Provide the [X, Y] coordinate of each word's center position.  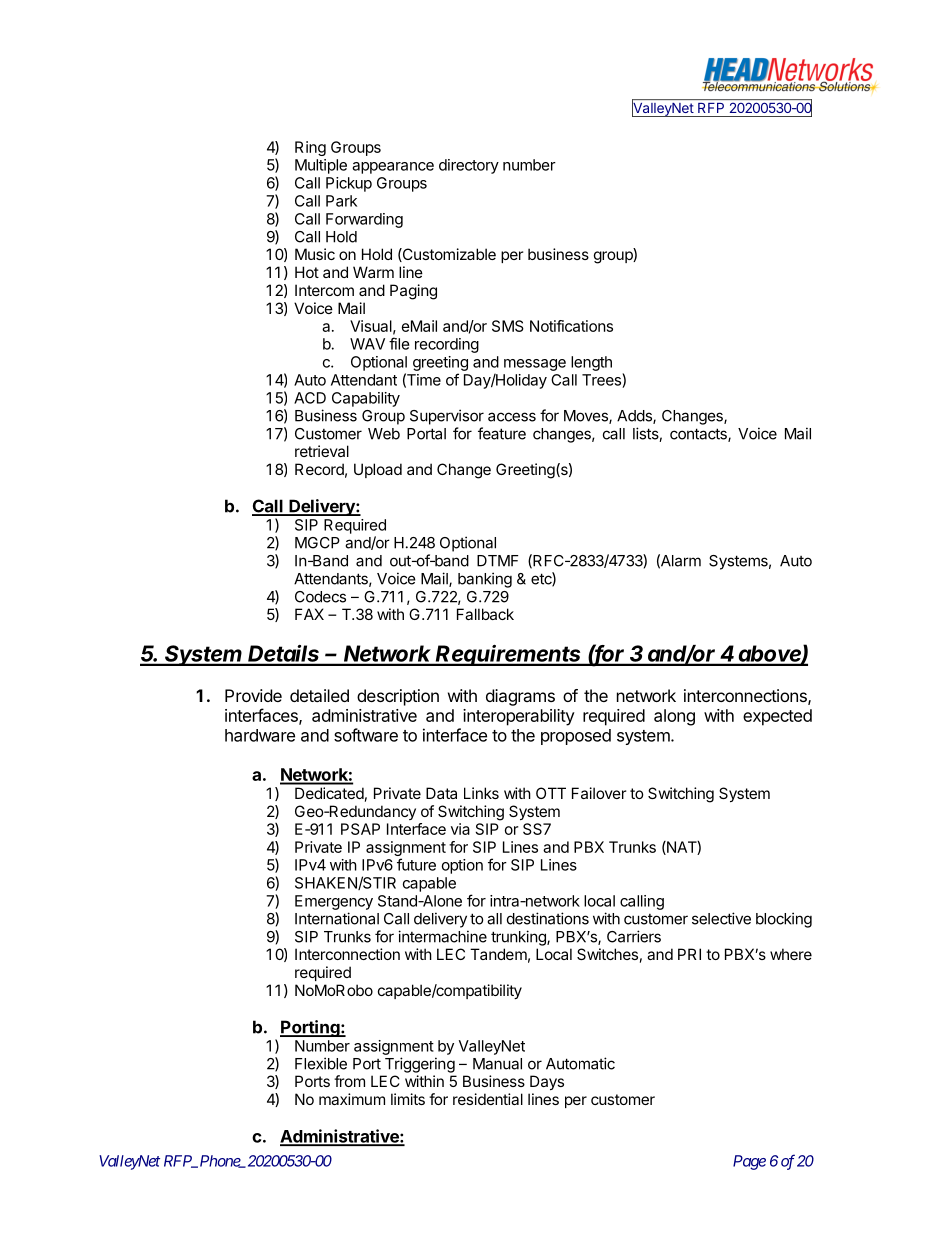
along [674, 717]
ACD [310, 398]
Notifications [571, 326]
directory [469, 166]
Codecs [320, 597]
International [337, 918]
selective [721, 918]
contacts [699, 435]
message [535, 365]
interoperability [519, 717]
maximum [352, 1099]
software [366, 735]
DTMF [497, 561]
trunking [519, 938]
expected [777, 717]
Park [341, 201]
